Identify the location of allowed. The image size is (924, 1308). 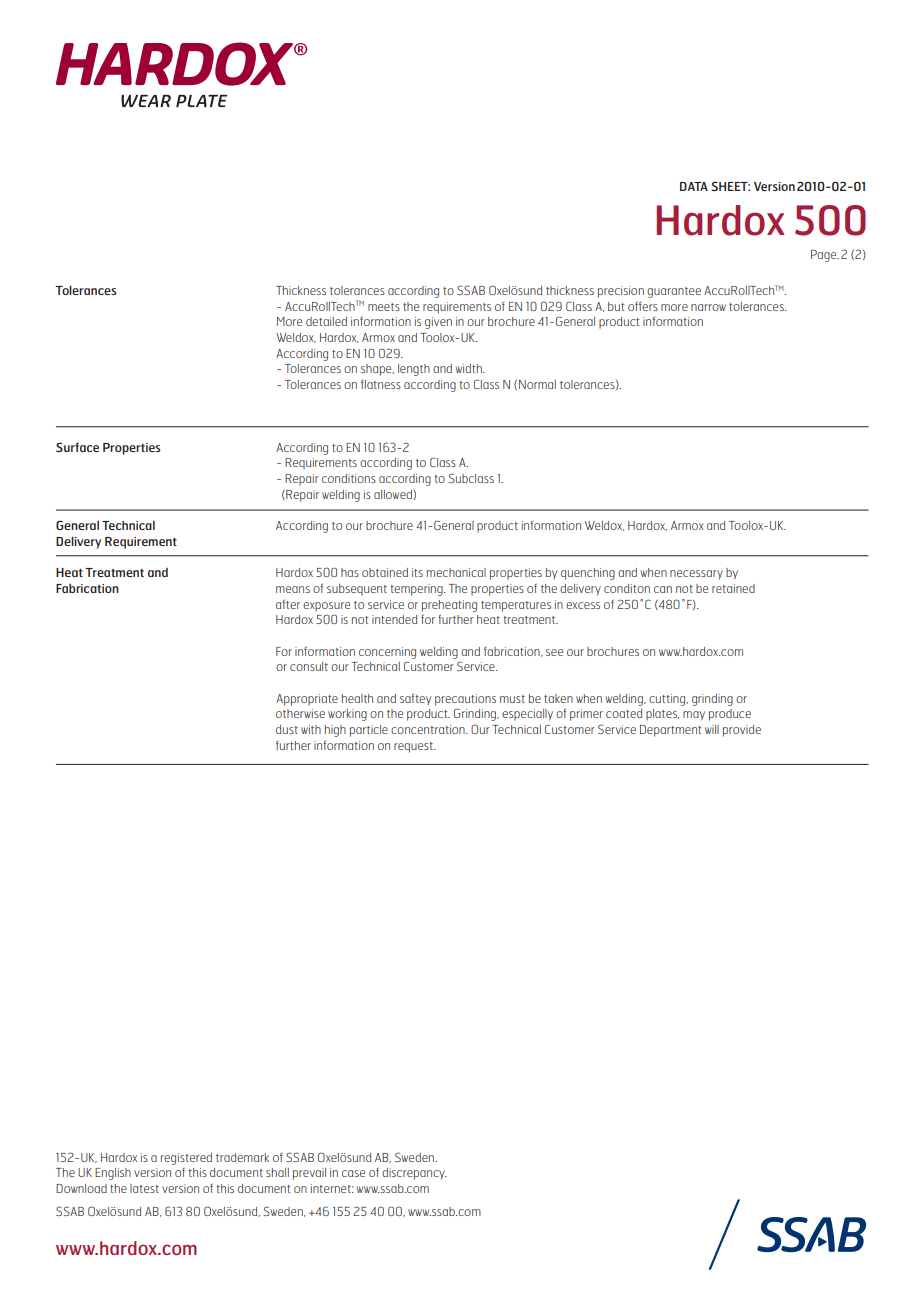
(394, 495).
